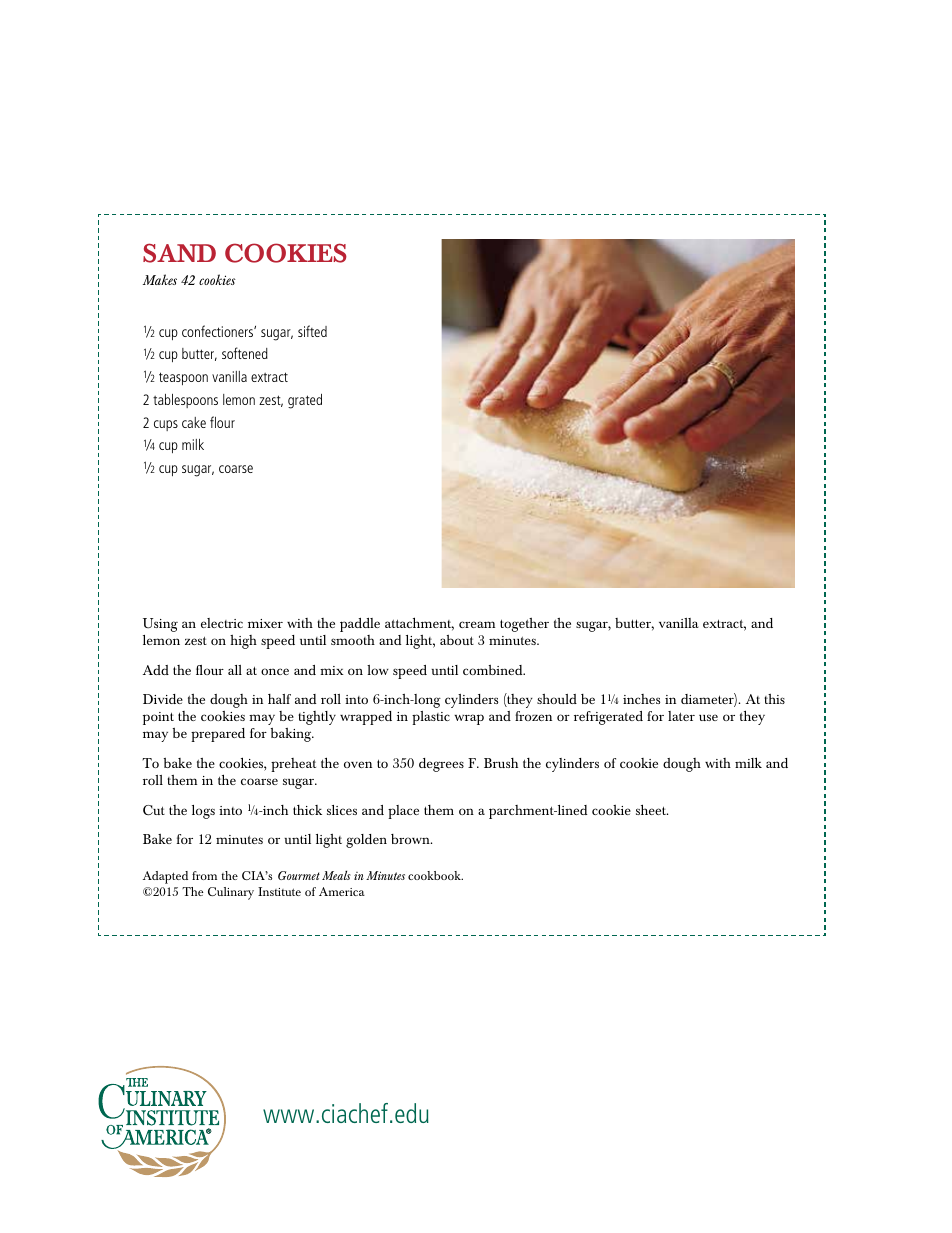 The image size is (952, 1233). Describe the element at coordinates (179, 253) in the page. I see `SAND` at that location.
